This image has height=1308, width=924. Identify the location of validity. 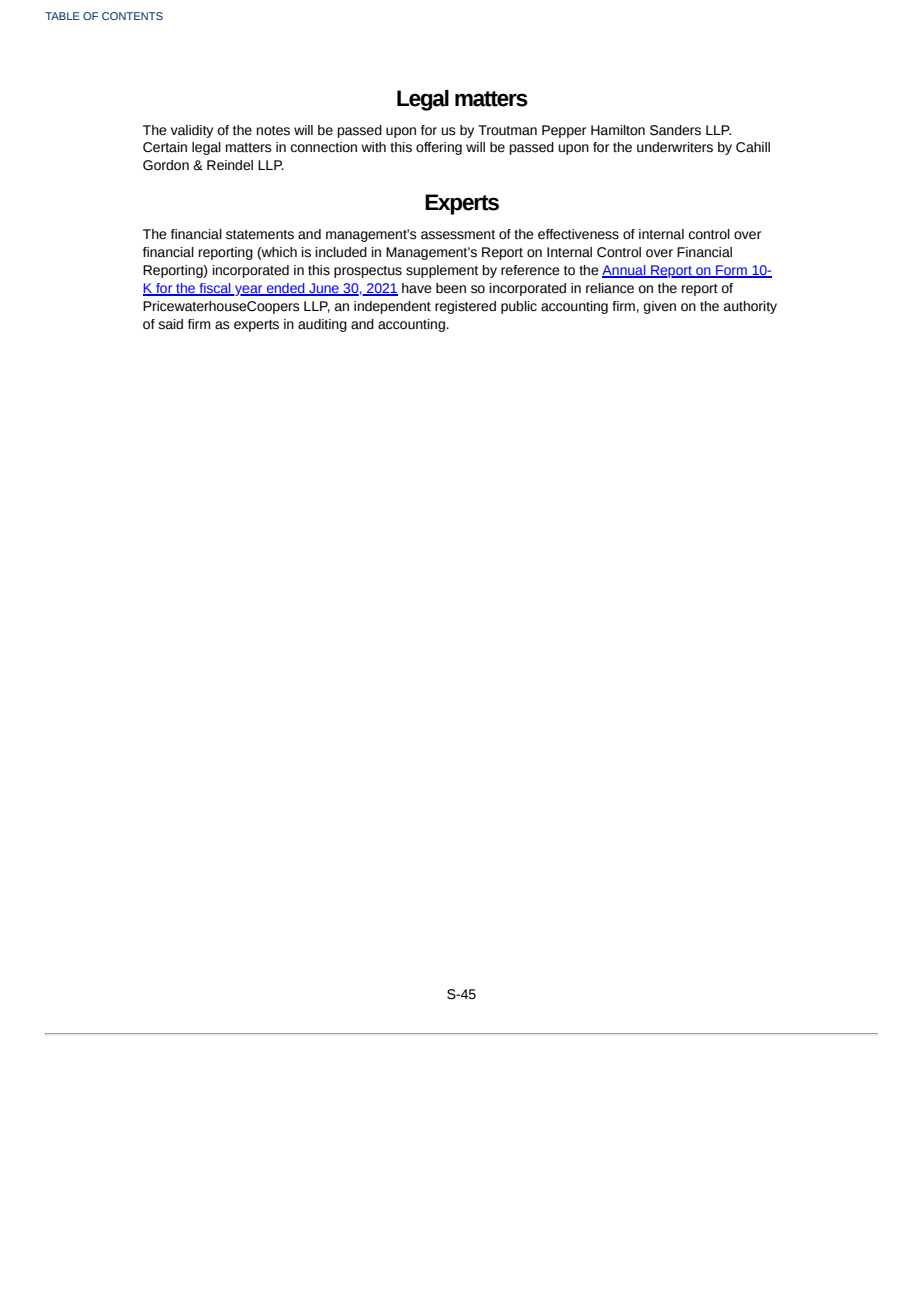
(192, 131).
